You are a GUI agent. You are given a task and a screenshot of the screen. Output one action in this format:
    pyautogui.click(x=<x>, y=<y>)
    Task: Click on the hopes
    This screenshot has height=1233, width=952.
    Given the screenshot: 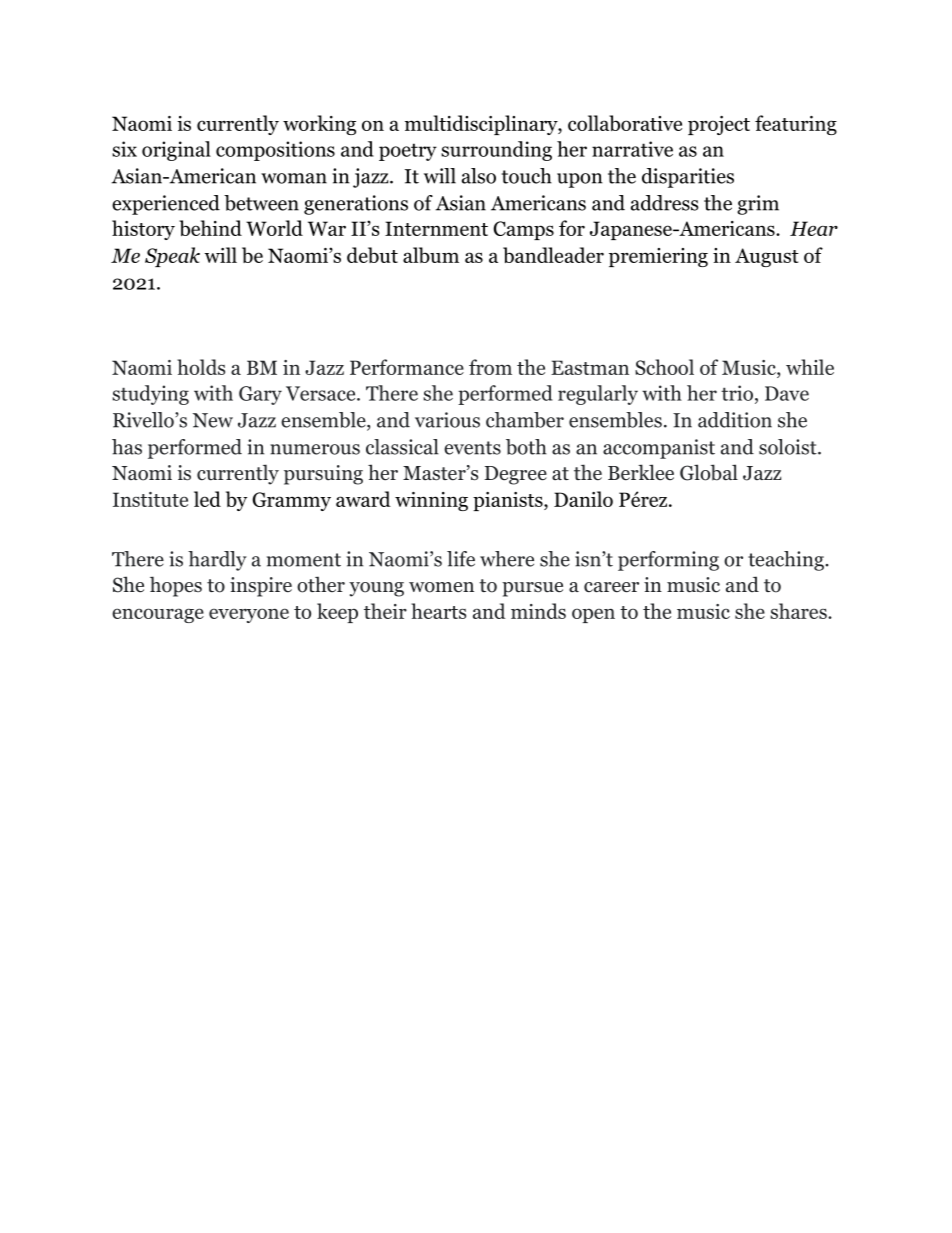 What is the action you would take?
    pyautogui.click(x=176, y=586)
